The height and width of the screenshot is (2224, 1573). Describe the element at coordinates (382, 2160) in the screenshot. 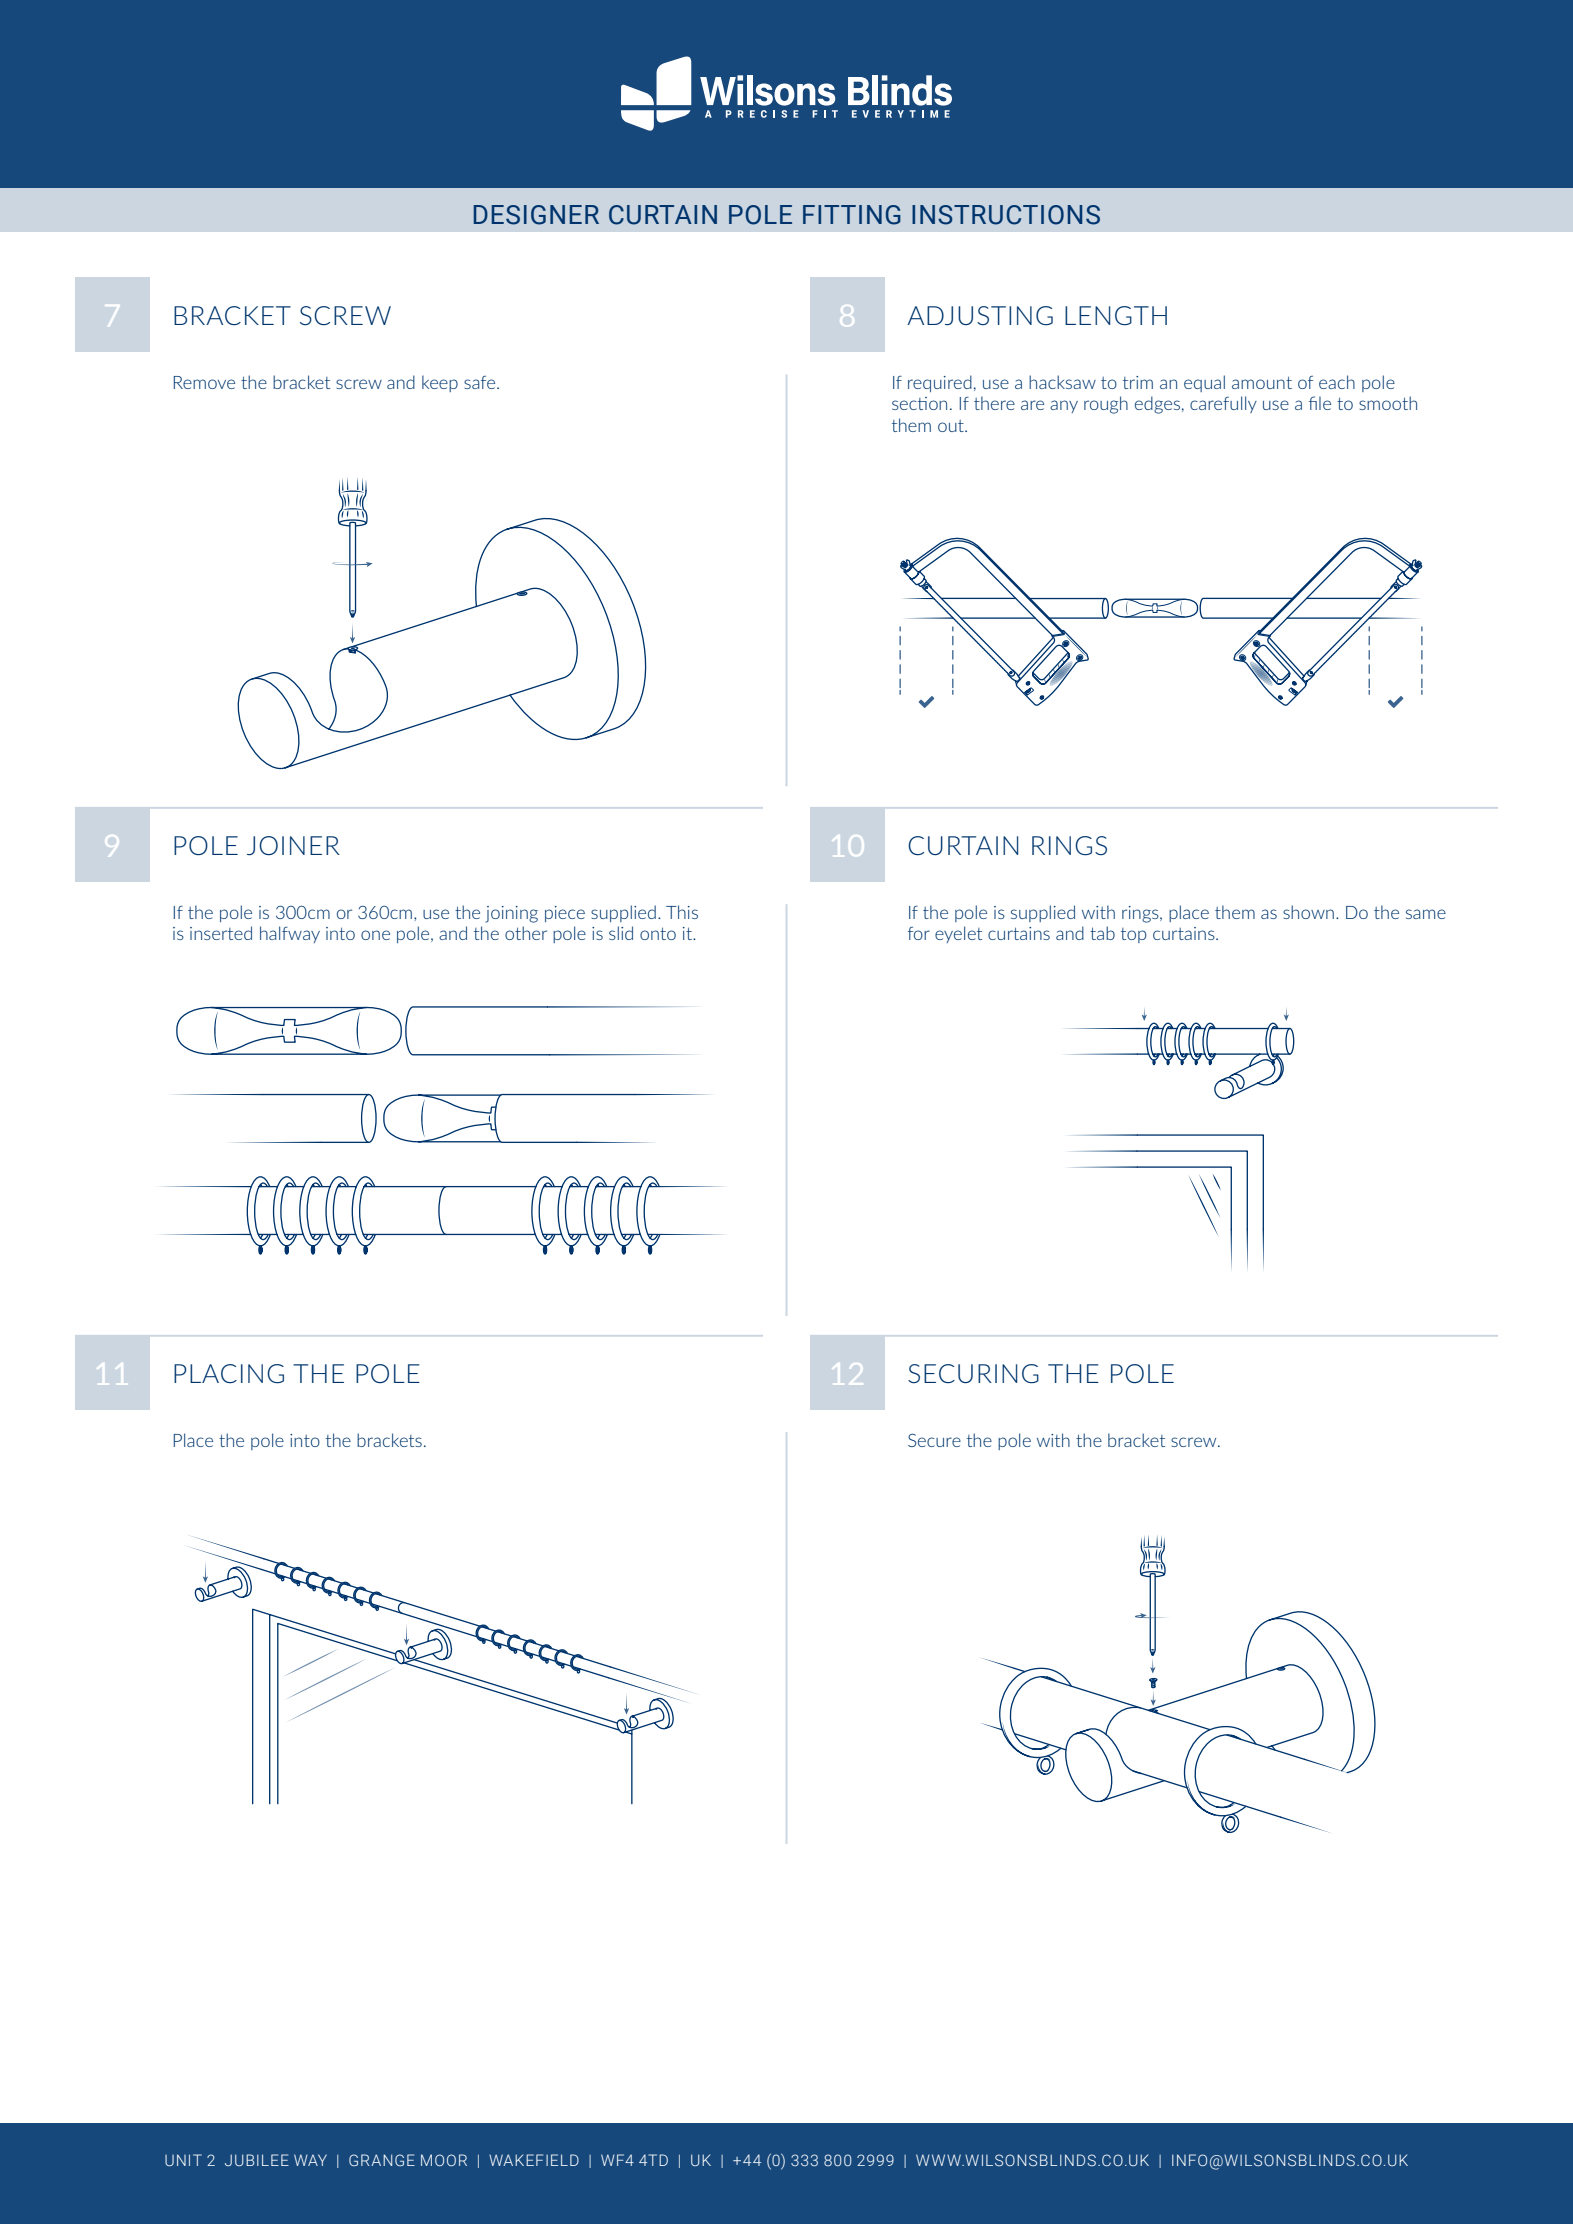

I see `GRANGE` at that location.
